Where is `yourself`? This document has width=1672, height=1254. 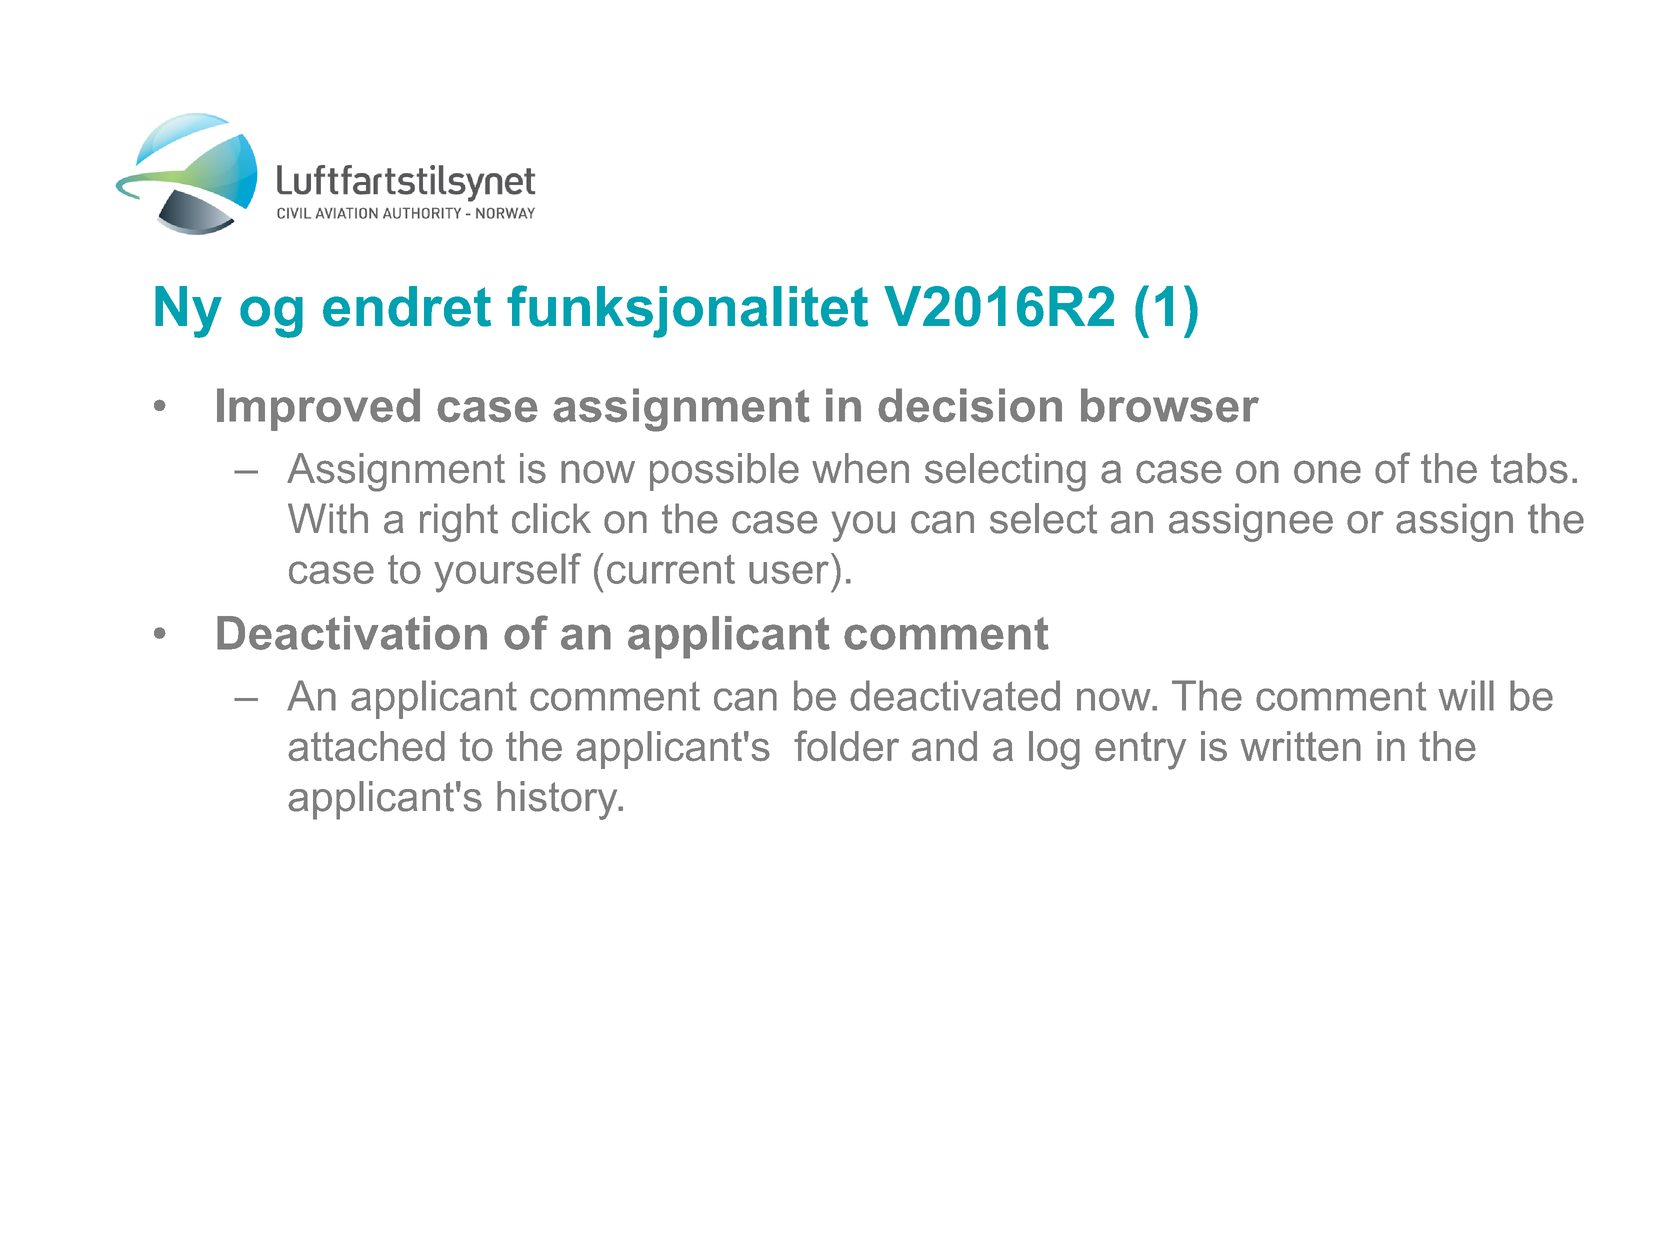 yourself is located at coordinates (507, 573).
